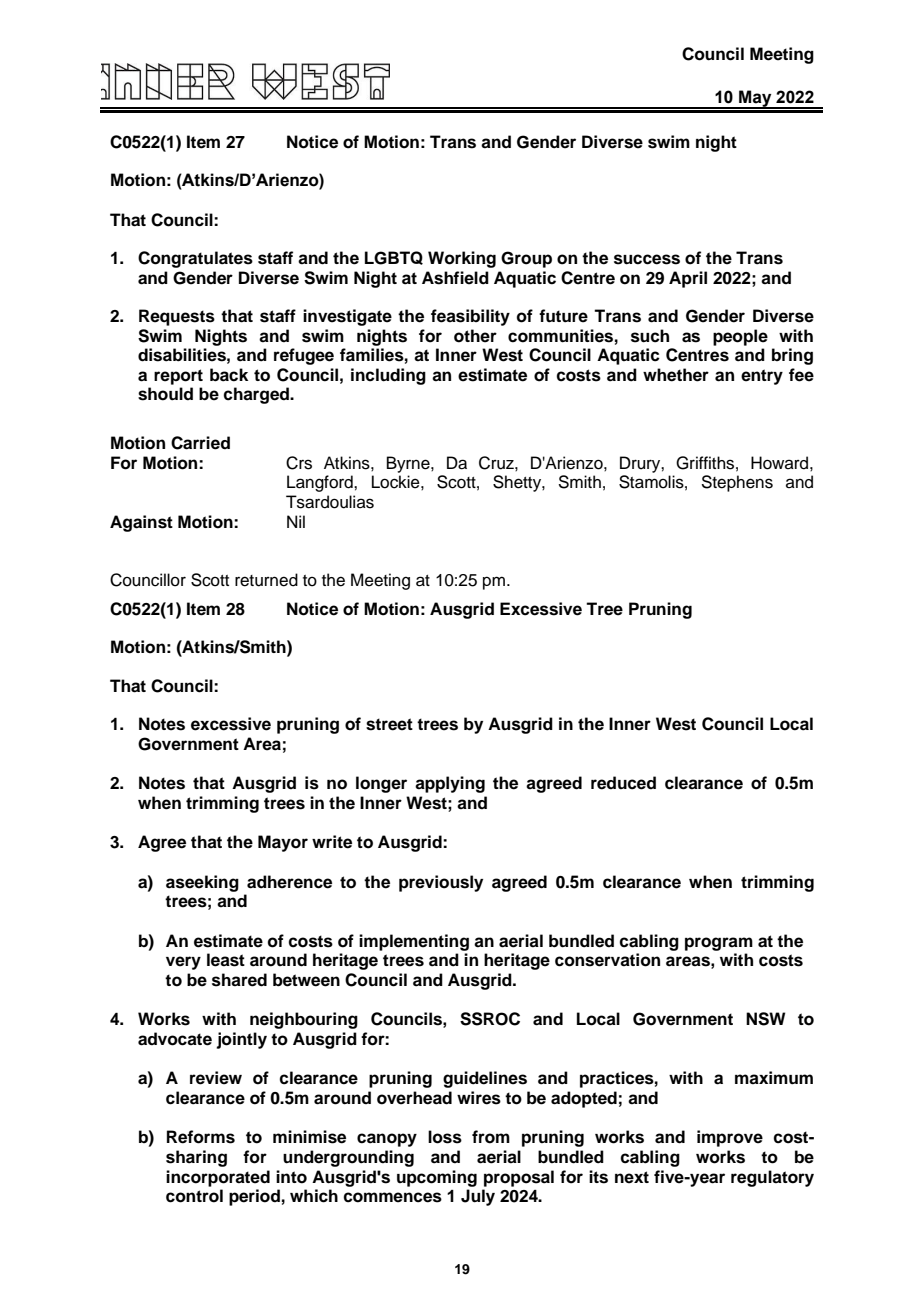 The image size is (924, 1308). I want to click on upcoming, so click(437, 1178).
